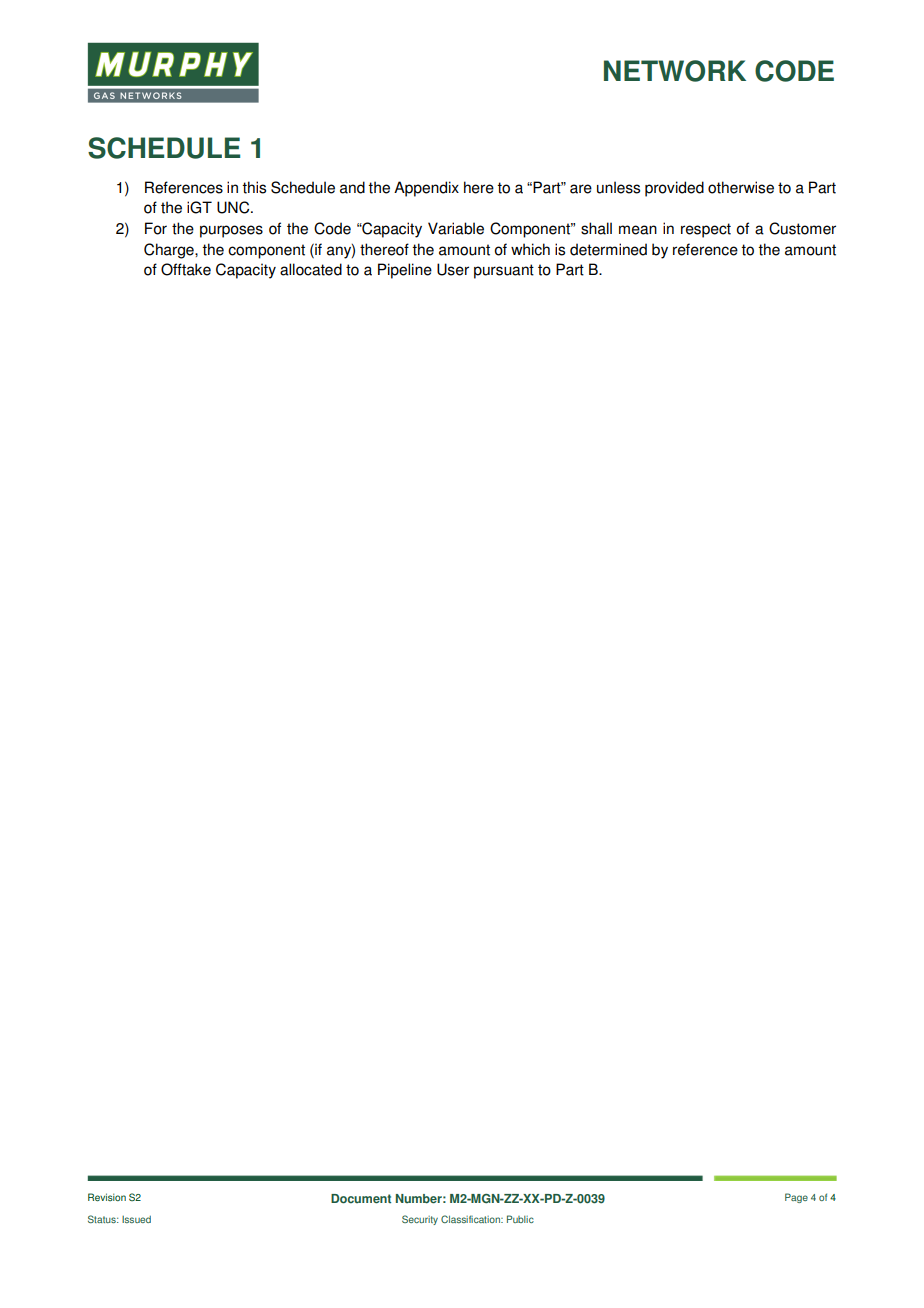 This document has height=1308, width=924. What do you see at coordinates (426, 189) in the document?
I see `Appendix` at bounding box center [426, 189].
